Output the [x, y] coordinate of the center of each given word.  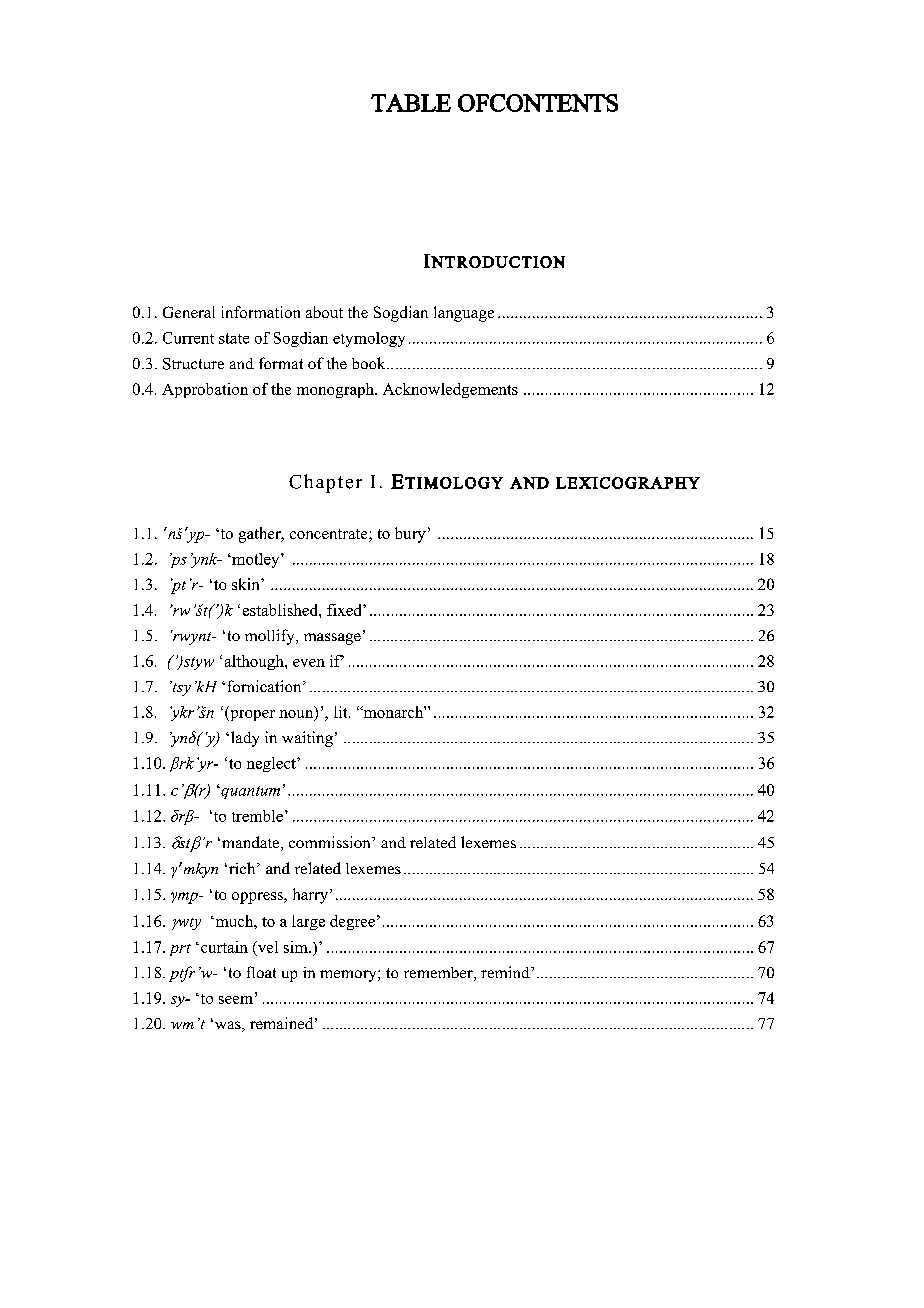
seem [236, 1000]
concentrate [330, 535]
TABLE [411, 103]
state [234, 338]
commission [331, 842]
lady [245, 739]
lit [342, 712]
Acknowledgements [450, 390]
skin [247, 584]
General [189, 312]
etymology [369, 339]
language [464, 314]
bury [410, 535]
